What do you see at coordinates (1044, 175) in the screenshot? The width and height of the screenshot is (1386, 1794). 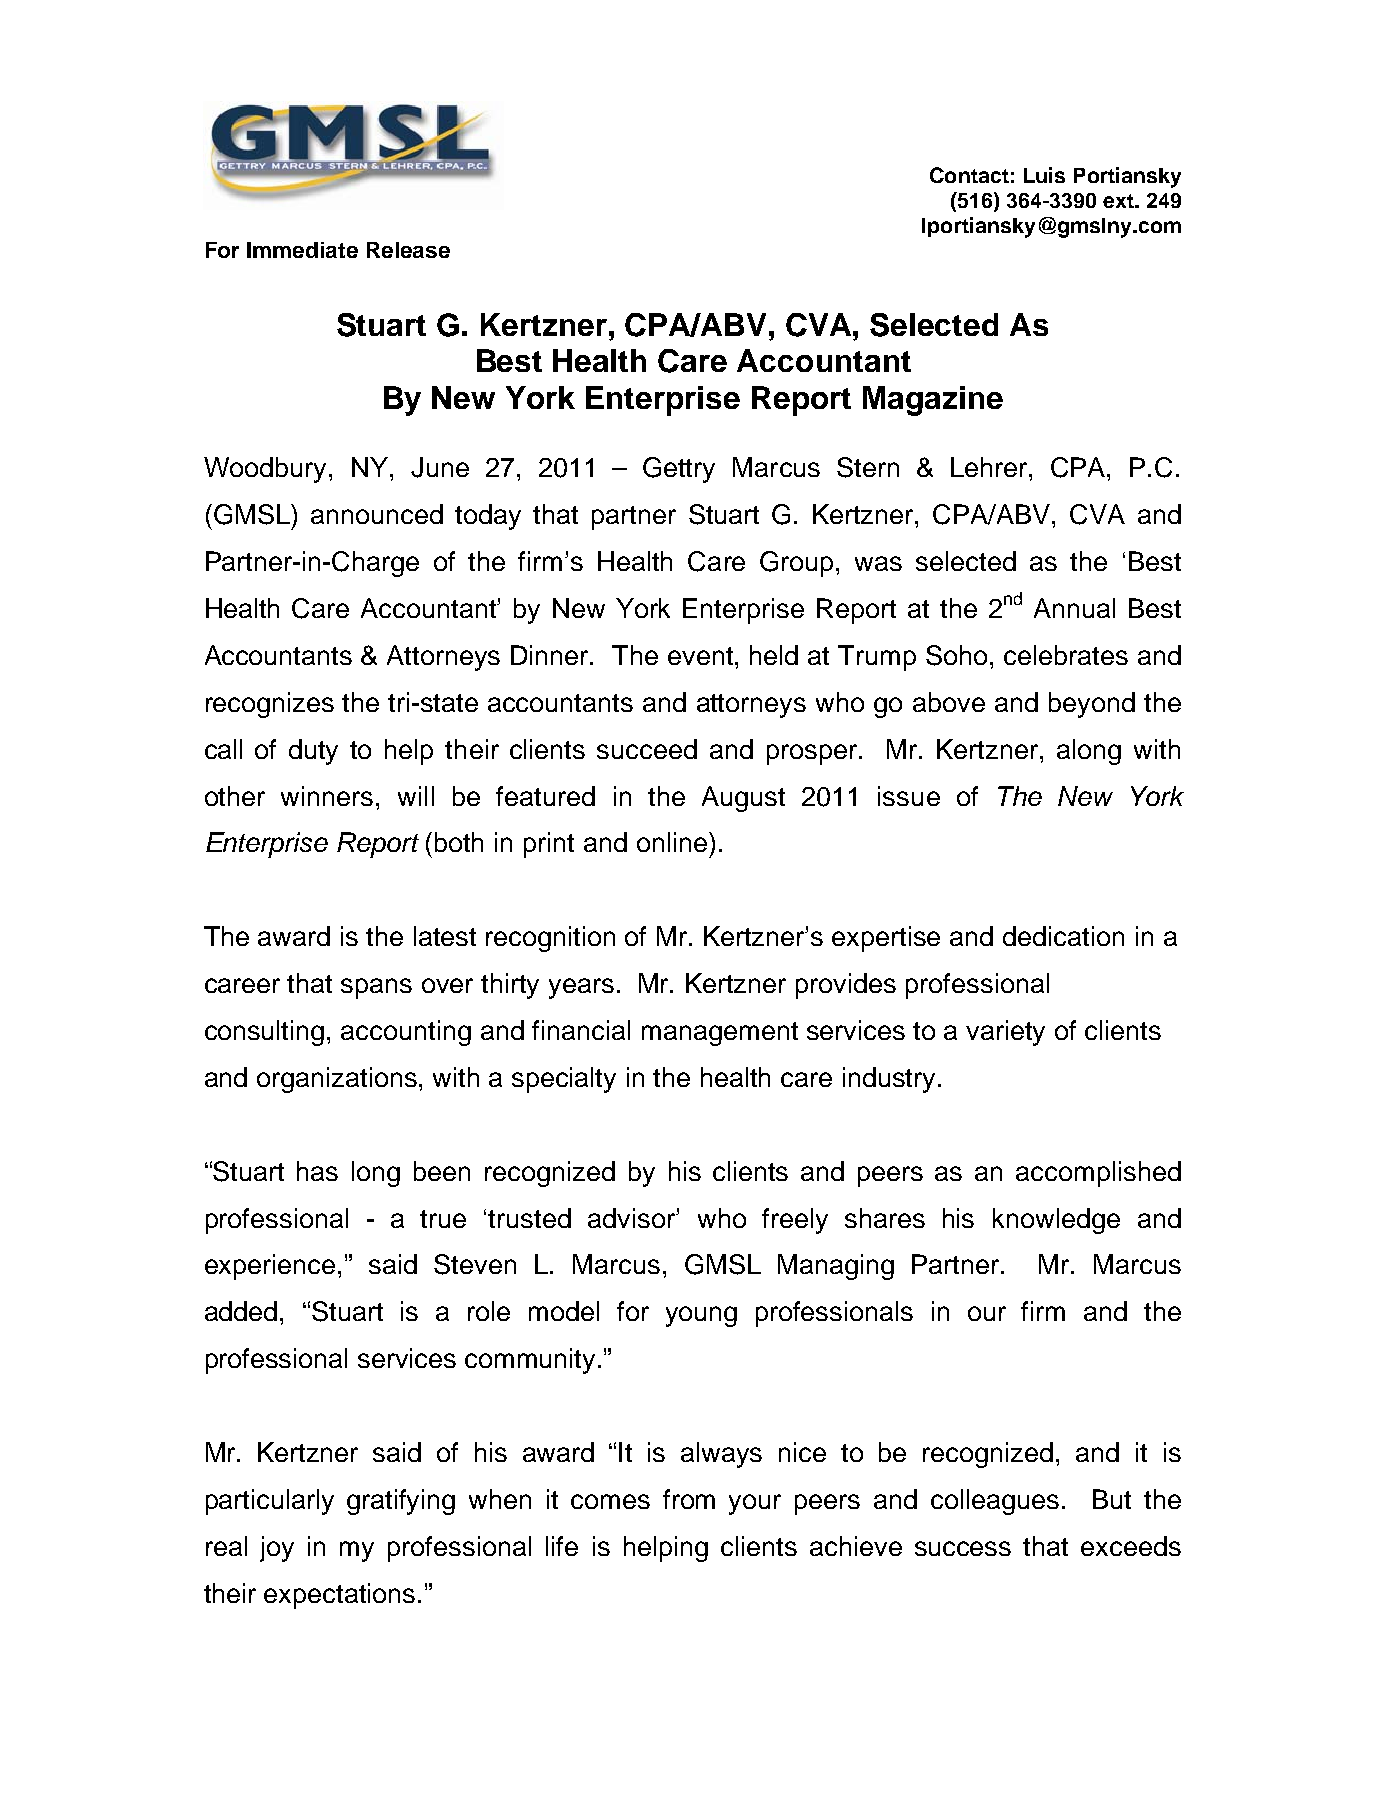 I see `Luis` at bounding box center [1044, 175].
